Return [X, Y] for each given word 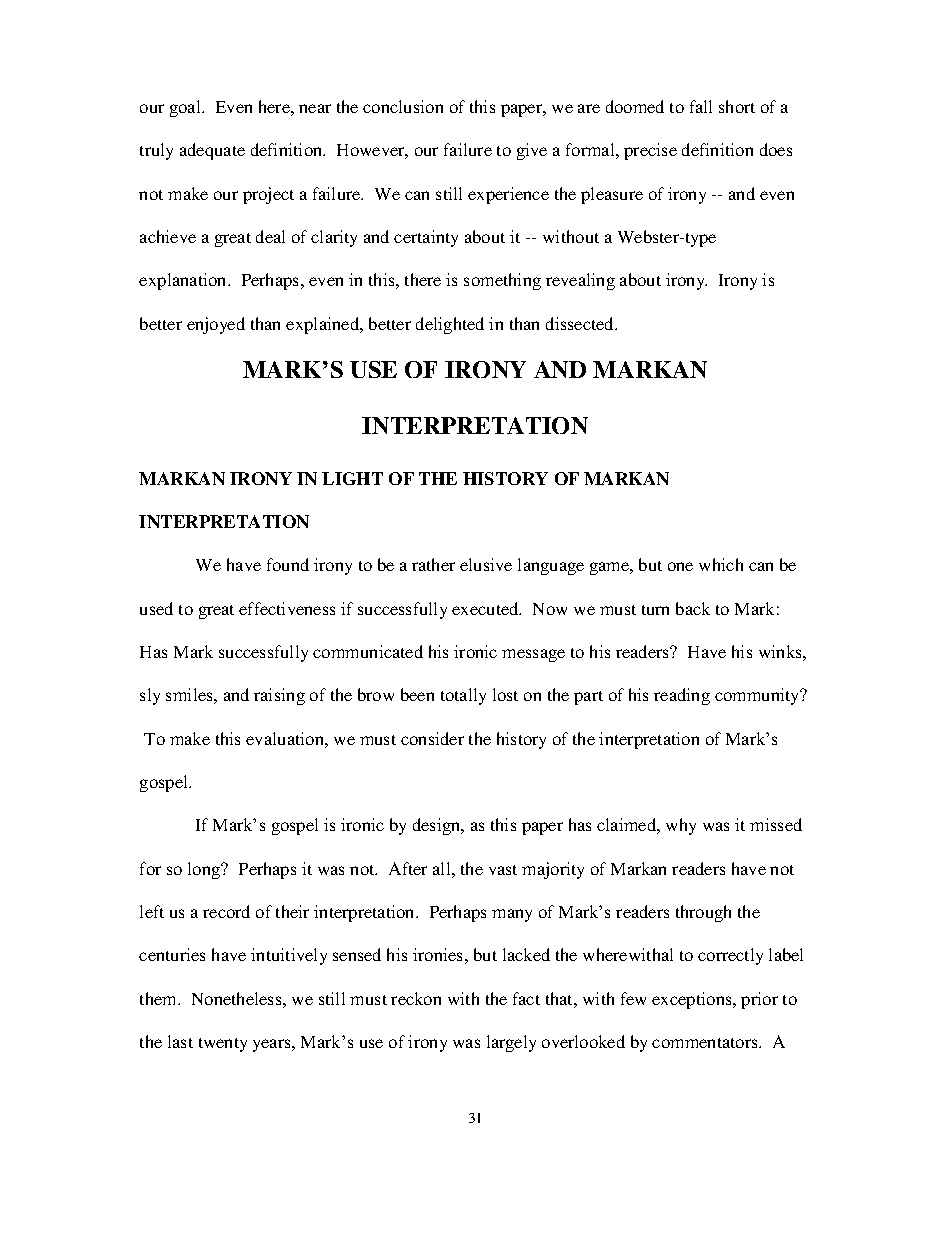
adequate [212, 151]
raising [279, 696]
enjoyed [216, 325]
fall [701, 106]
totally [463, 696]
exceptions [693, 1000]
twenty [223, 1045]
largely [511, 1043]
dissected [581, 323]
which [721, 564]
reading [682, 696]
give [532, 151]
